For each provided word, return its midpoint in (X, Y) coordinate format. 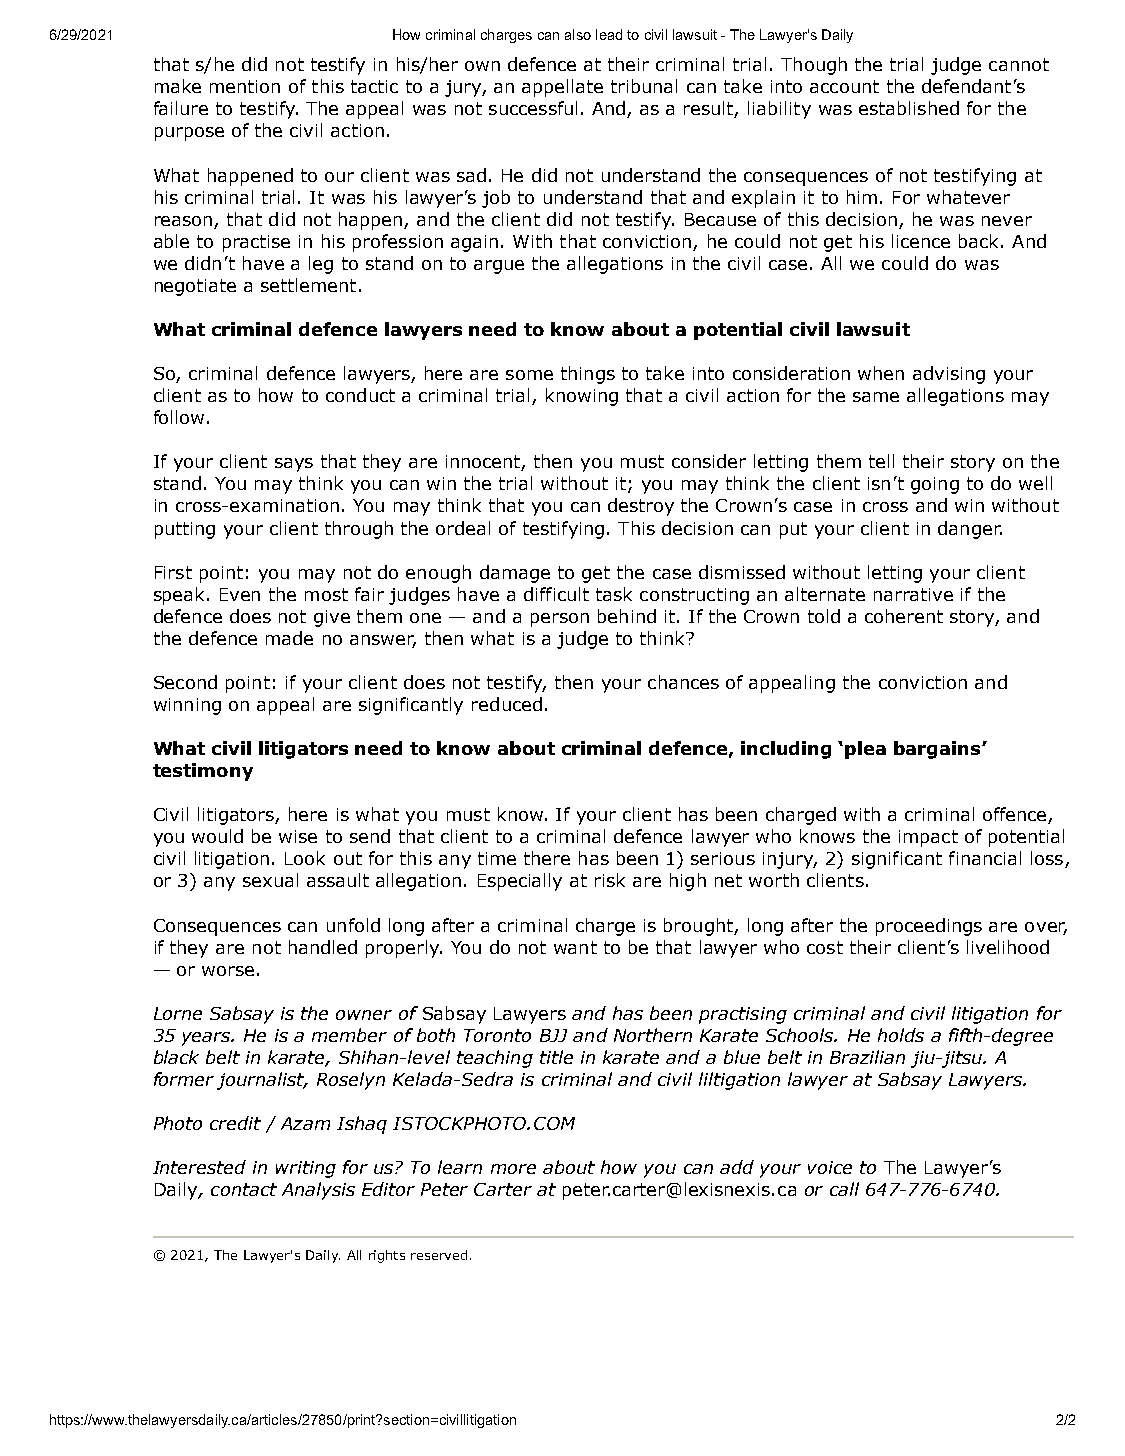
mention (245, 86)
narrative (913, 594)
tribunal (644, 86)
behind (627, 616)
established (909, 108)
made (289, 638)
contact (244, 1189)
